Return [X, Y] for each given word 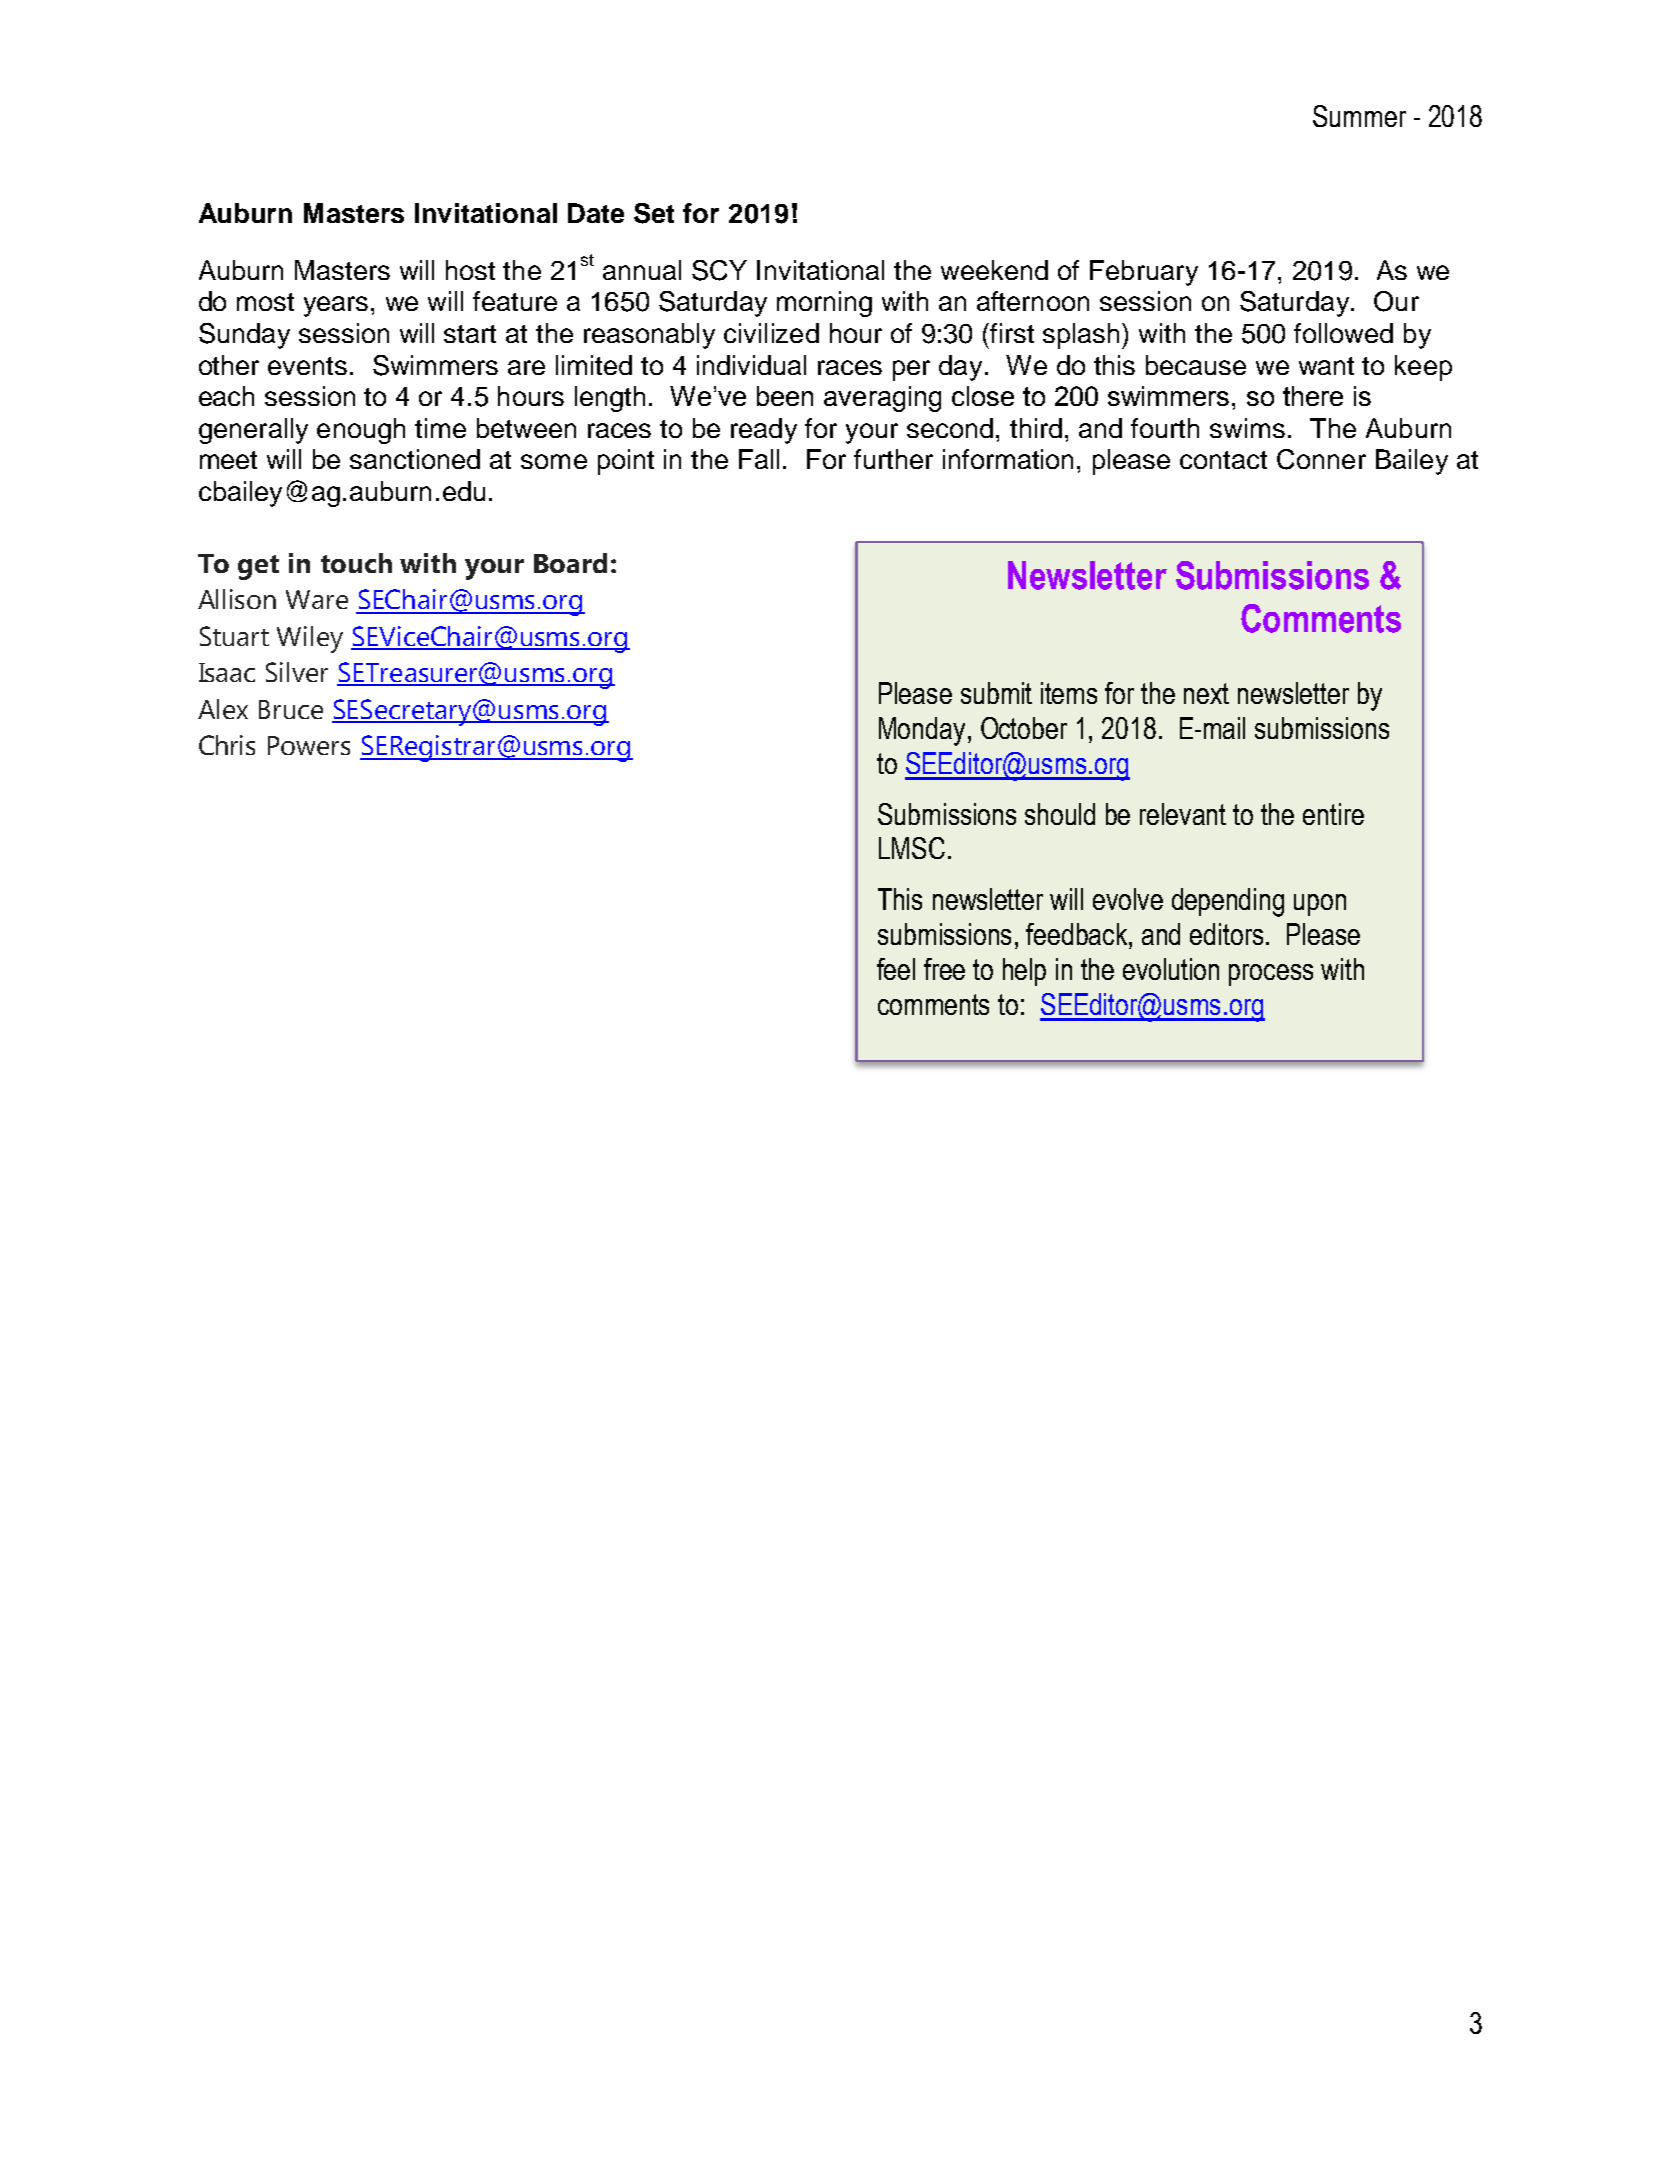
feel [896, 969]
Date [596, 213]
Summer [1359, 116]
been [785, 396]
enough [361, 431]
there [1313, 396]
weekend [994, 270]
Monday [922, 731]
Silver [297, 672]
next [1206, 693]
